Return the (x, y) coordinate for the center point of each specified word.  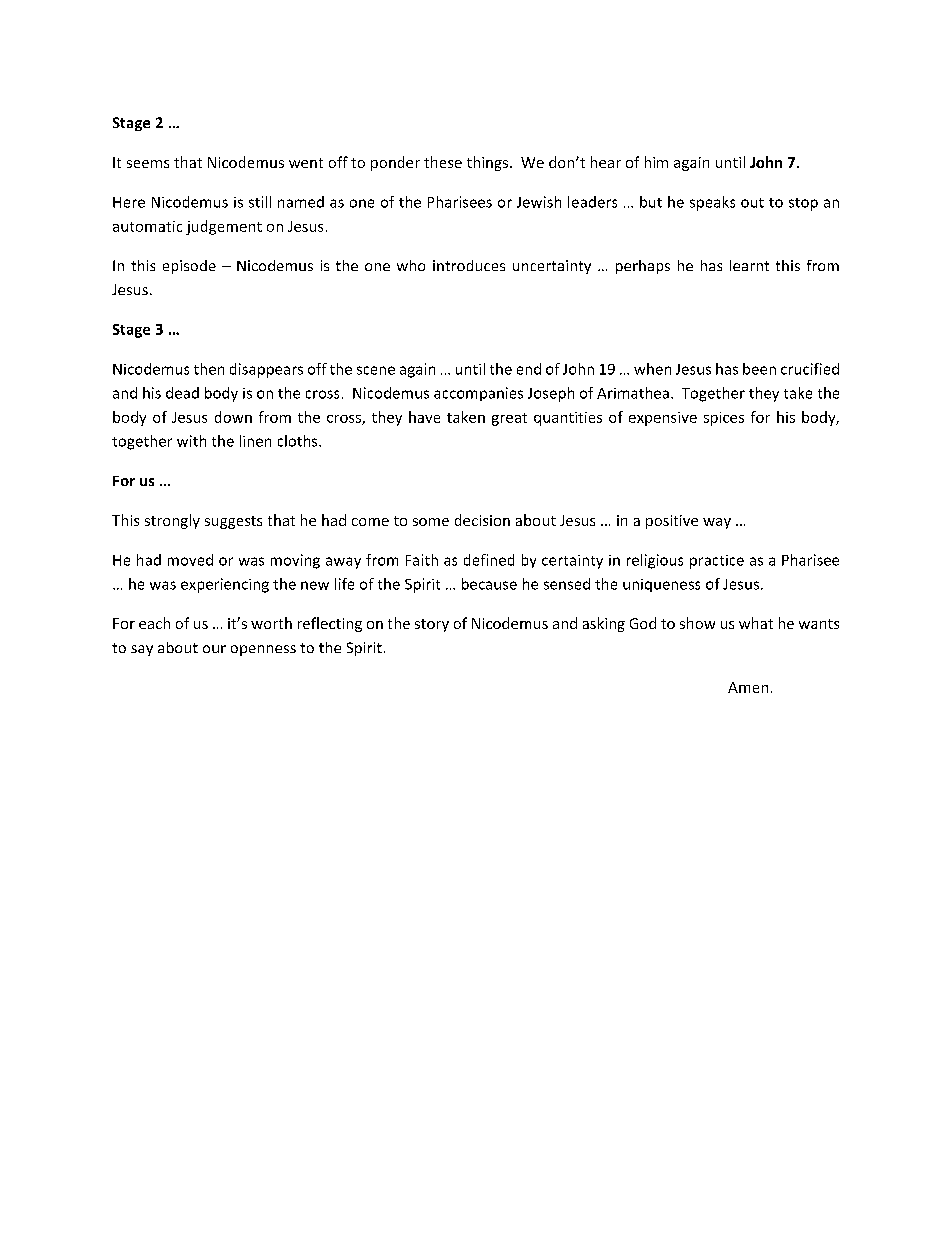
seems (148, 164)
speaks (712, 203)
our (214, 649)
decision (482, 520)
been (759, 369)
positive (672, 522)
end (529, 369)
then (209, 369)
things (487, 163)
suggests (233, 522)
